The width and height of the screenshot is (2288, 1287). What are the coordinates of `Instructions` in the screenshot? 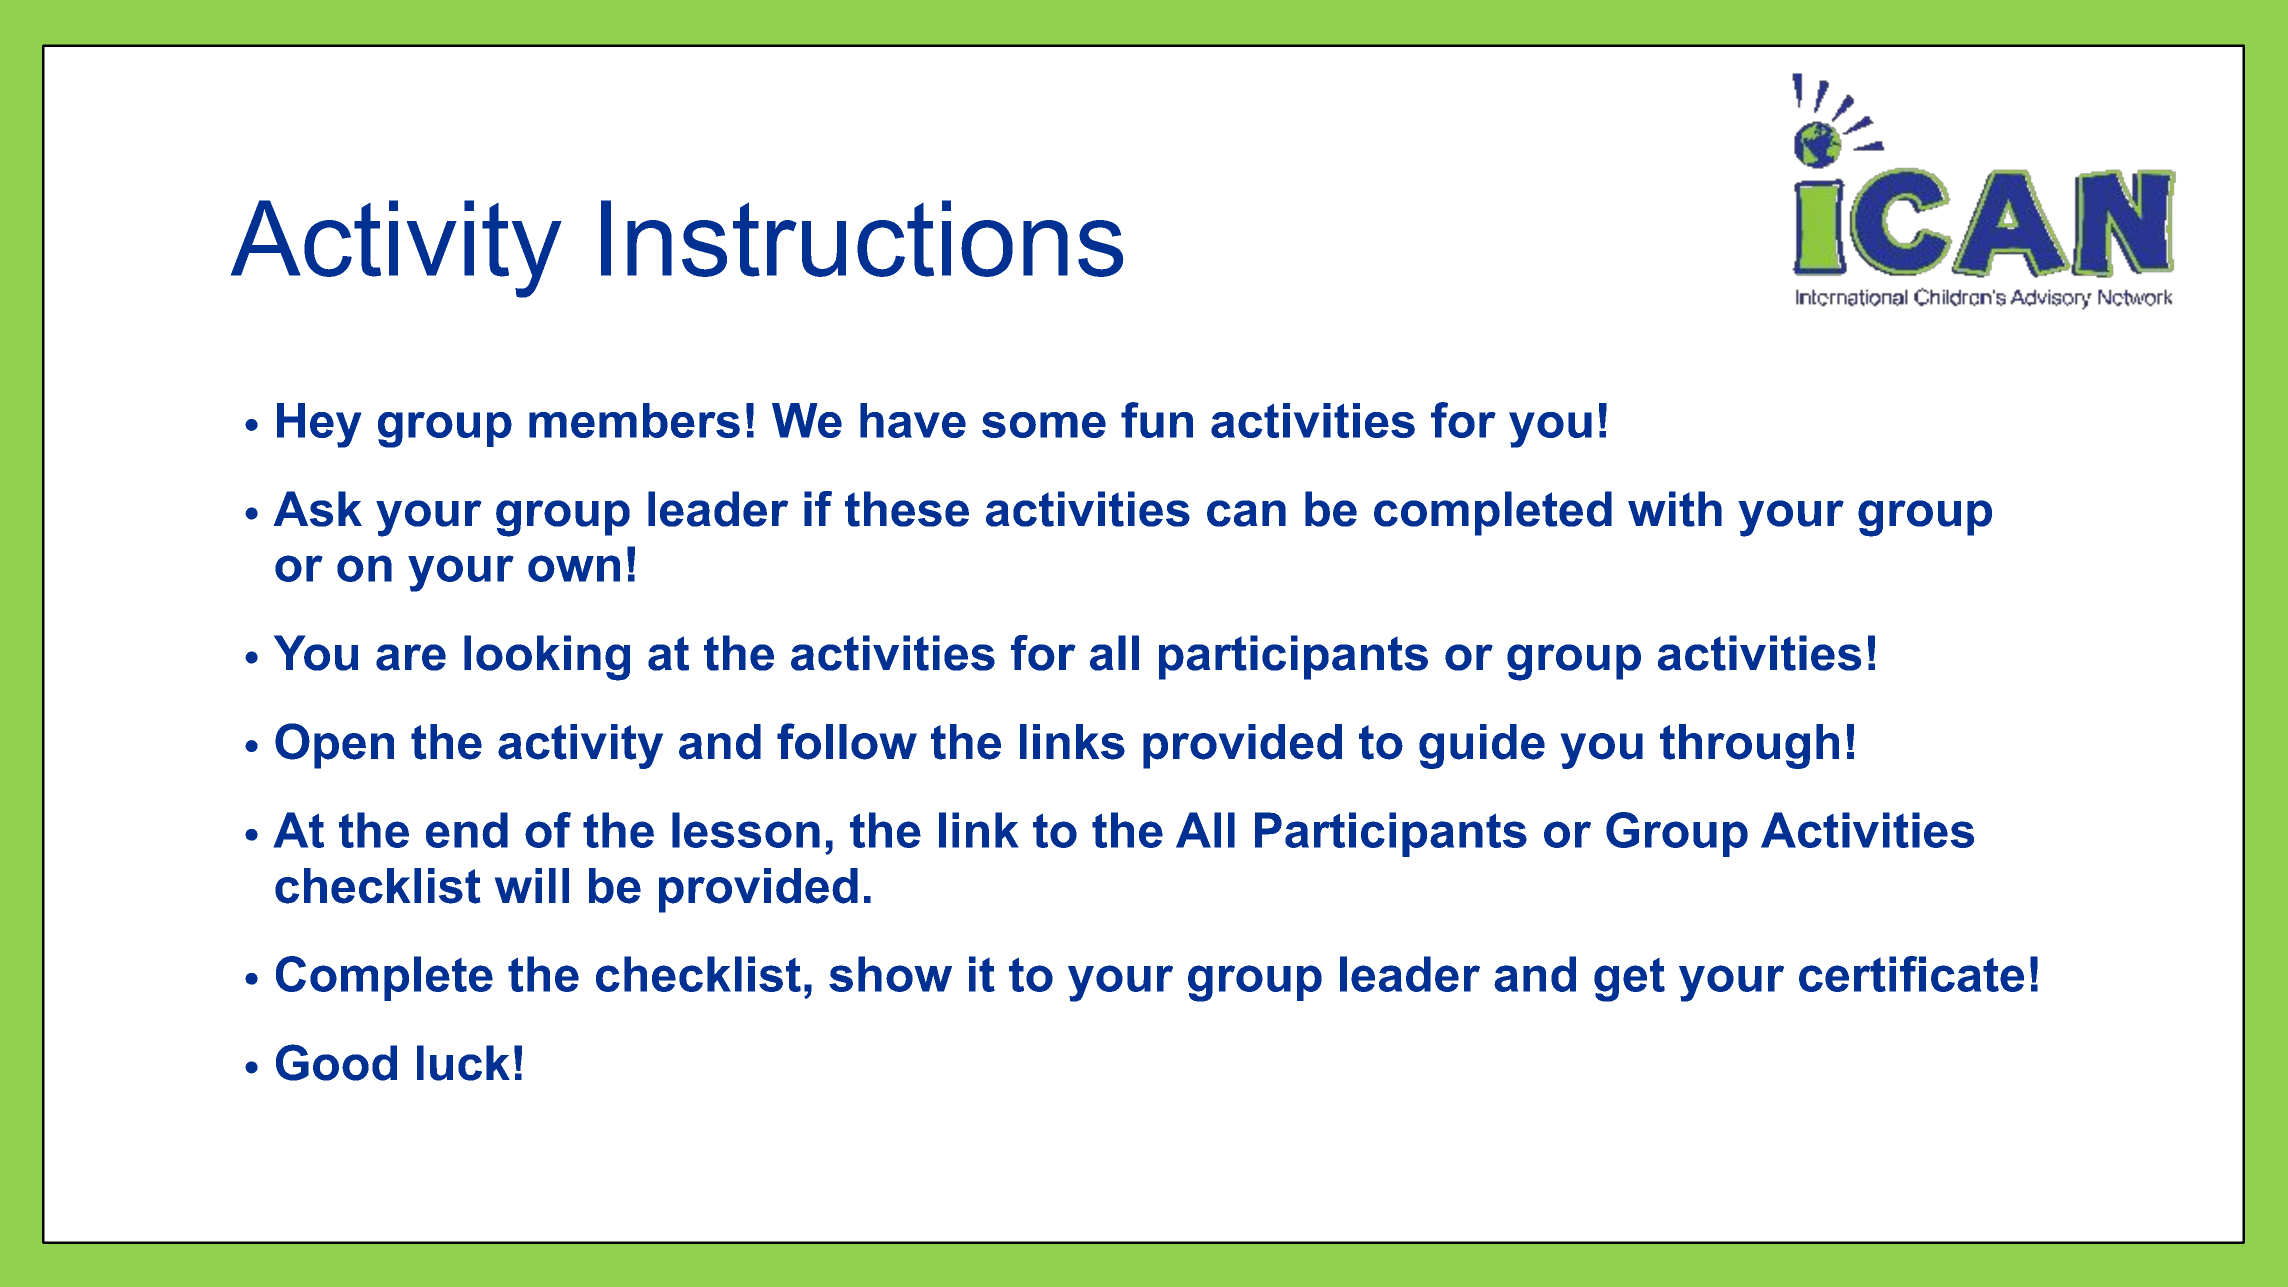 It's located at (862, 238).
